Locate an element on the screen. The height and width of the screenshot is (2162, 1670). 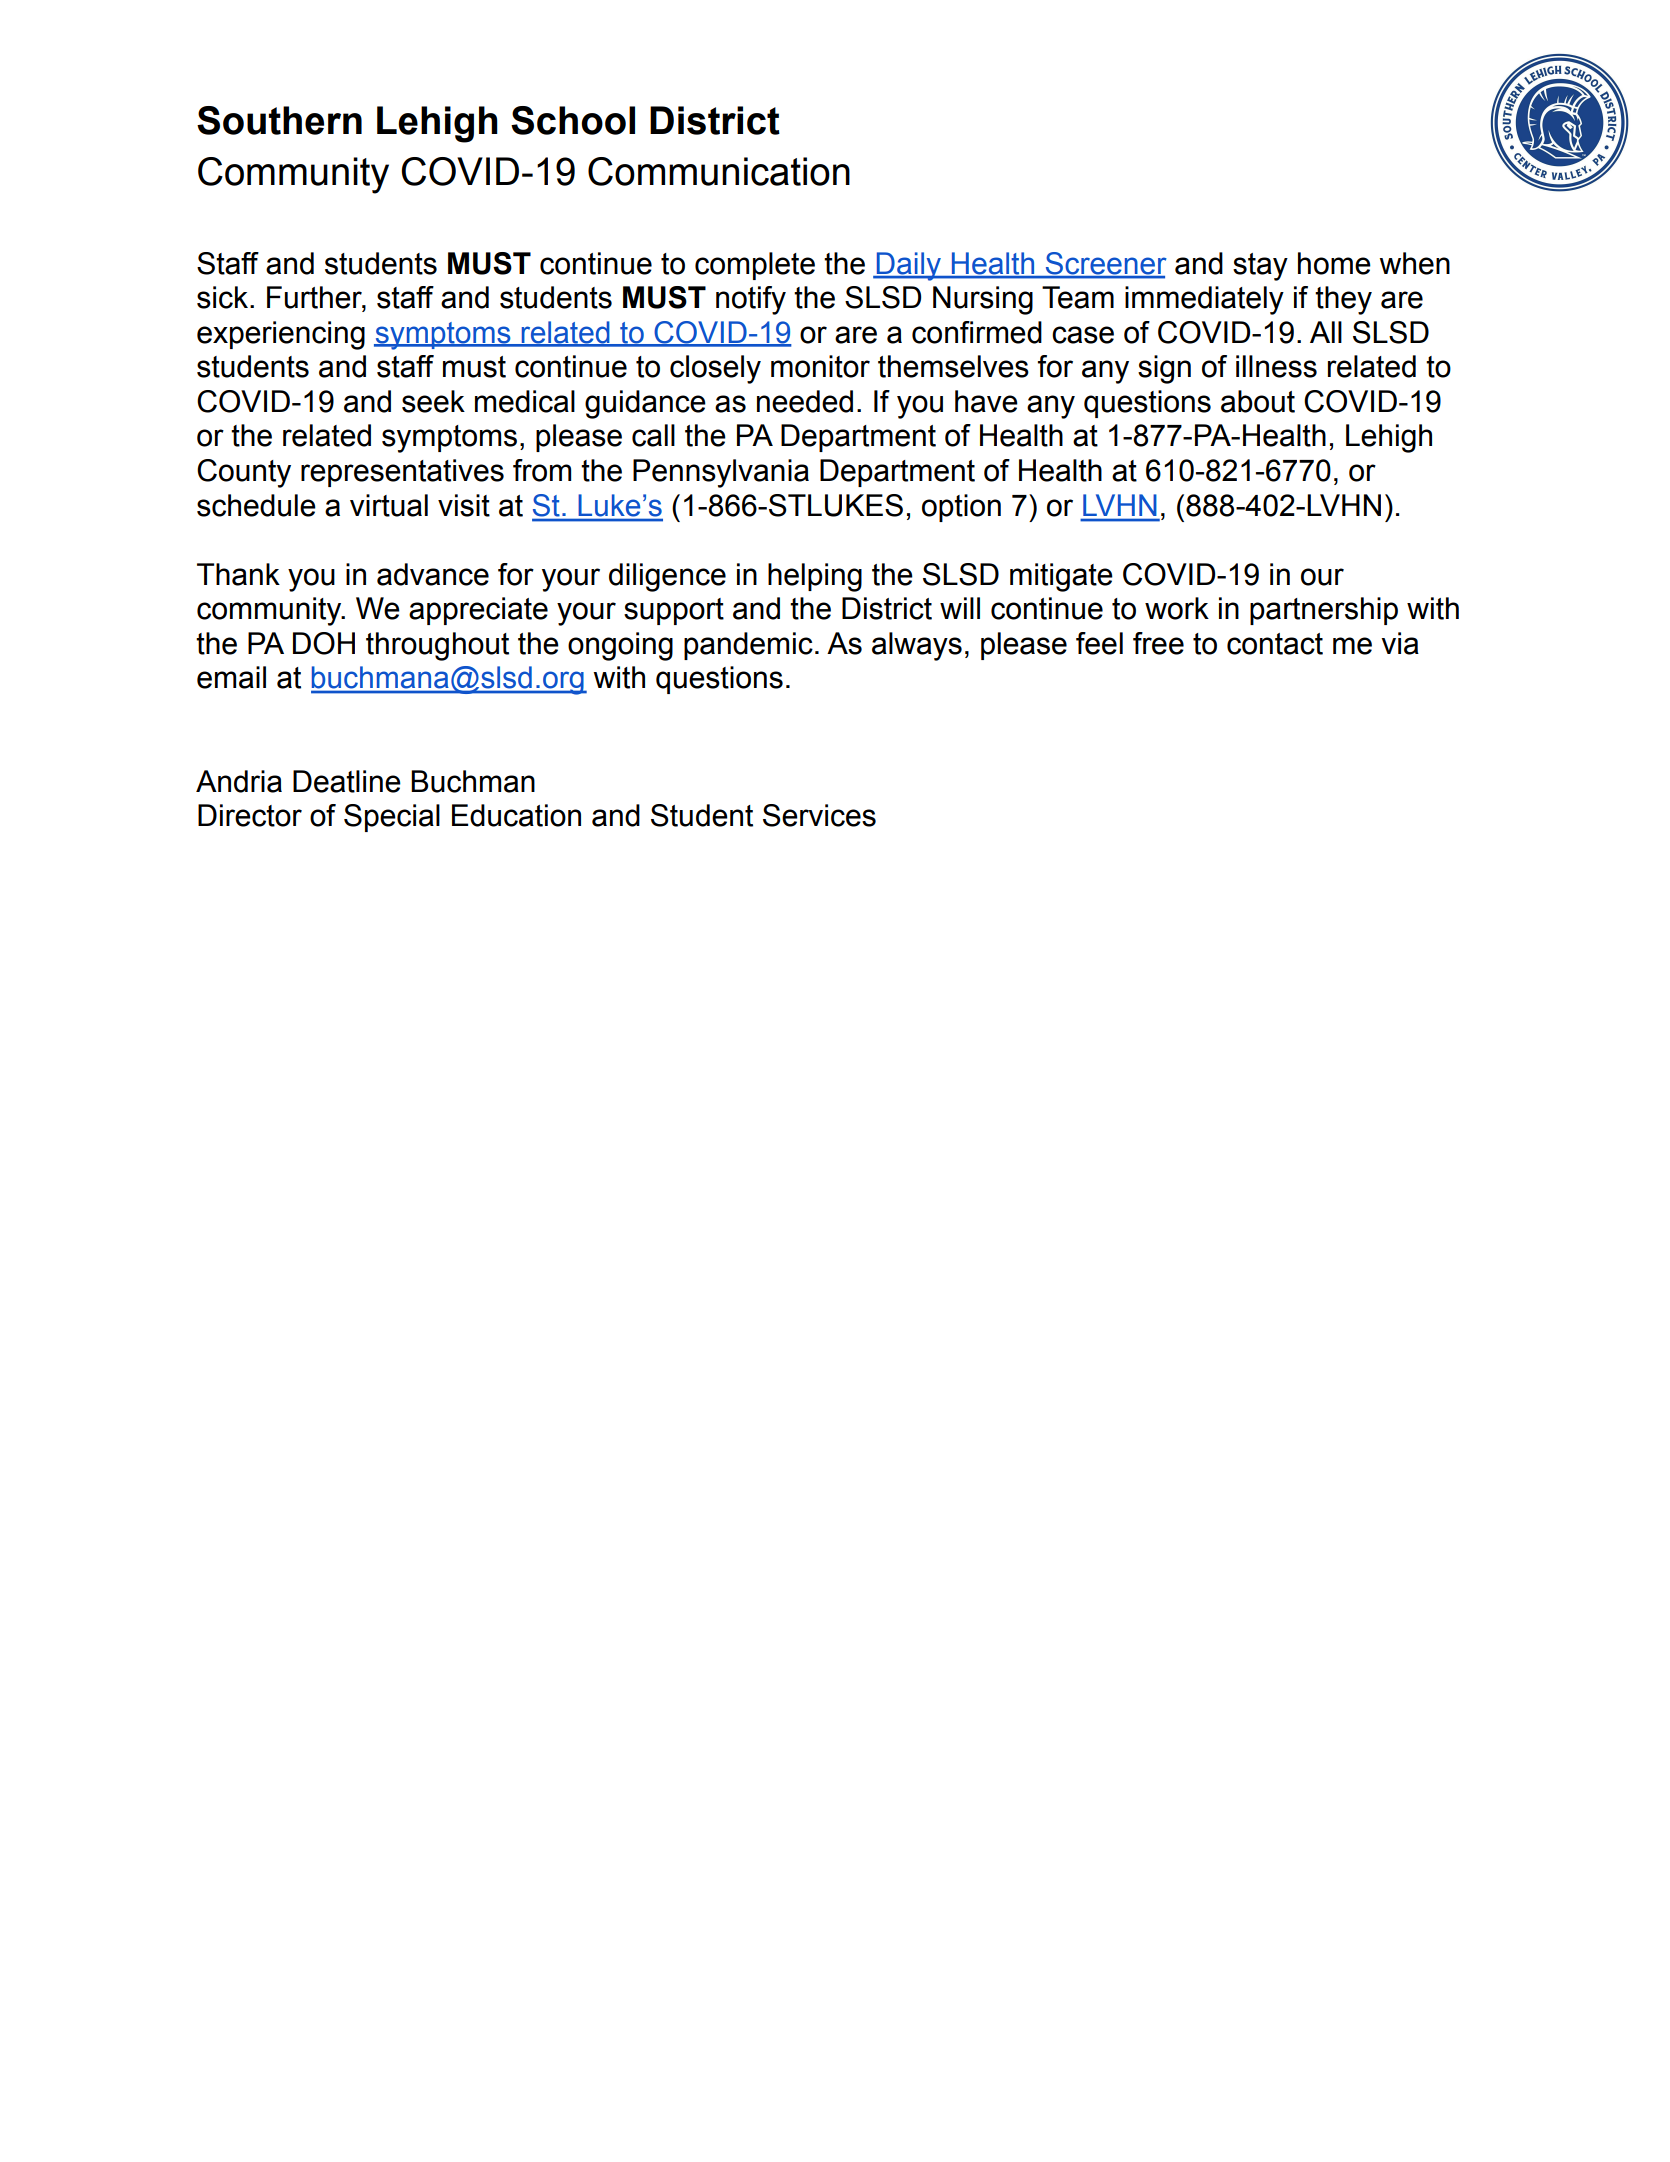
partnership is located at coordinates (1324, 611).
